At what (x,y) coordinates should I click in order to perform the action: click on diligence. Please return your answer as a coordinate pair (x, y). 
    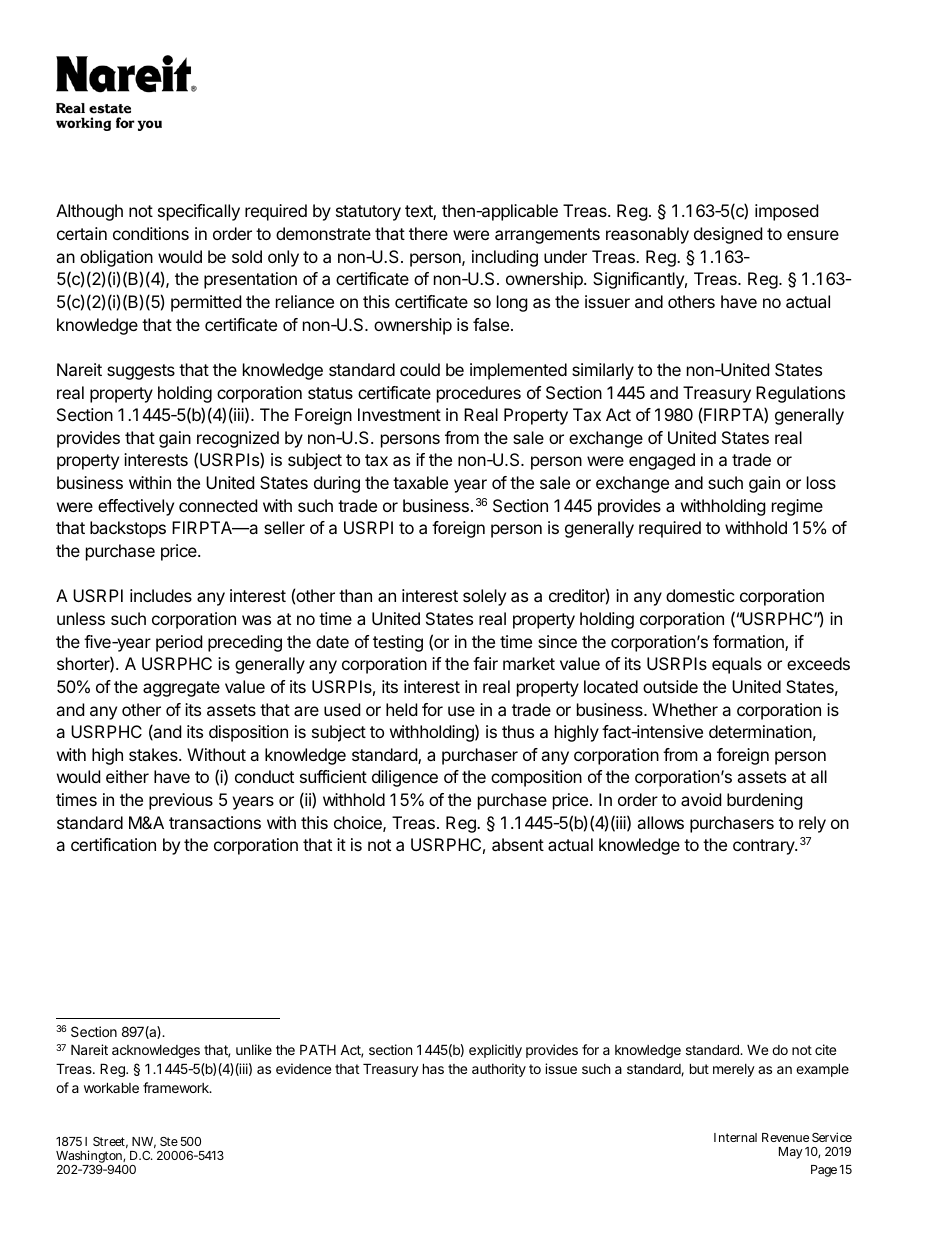
    Looking at the image, I should click on (405, 778).
